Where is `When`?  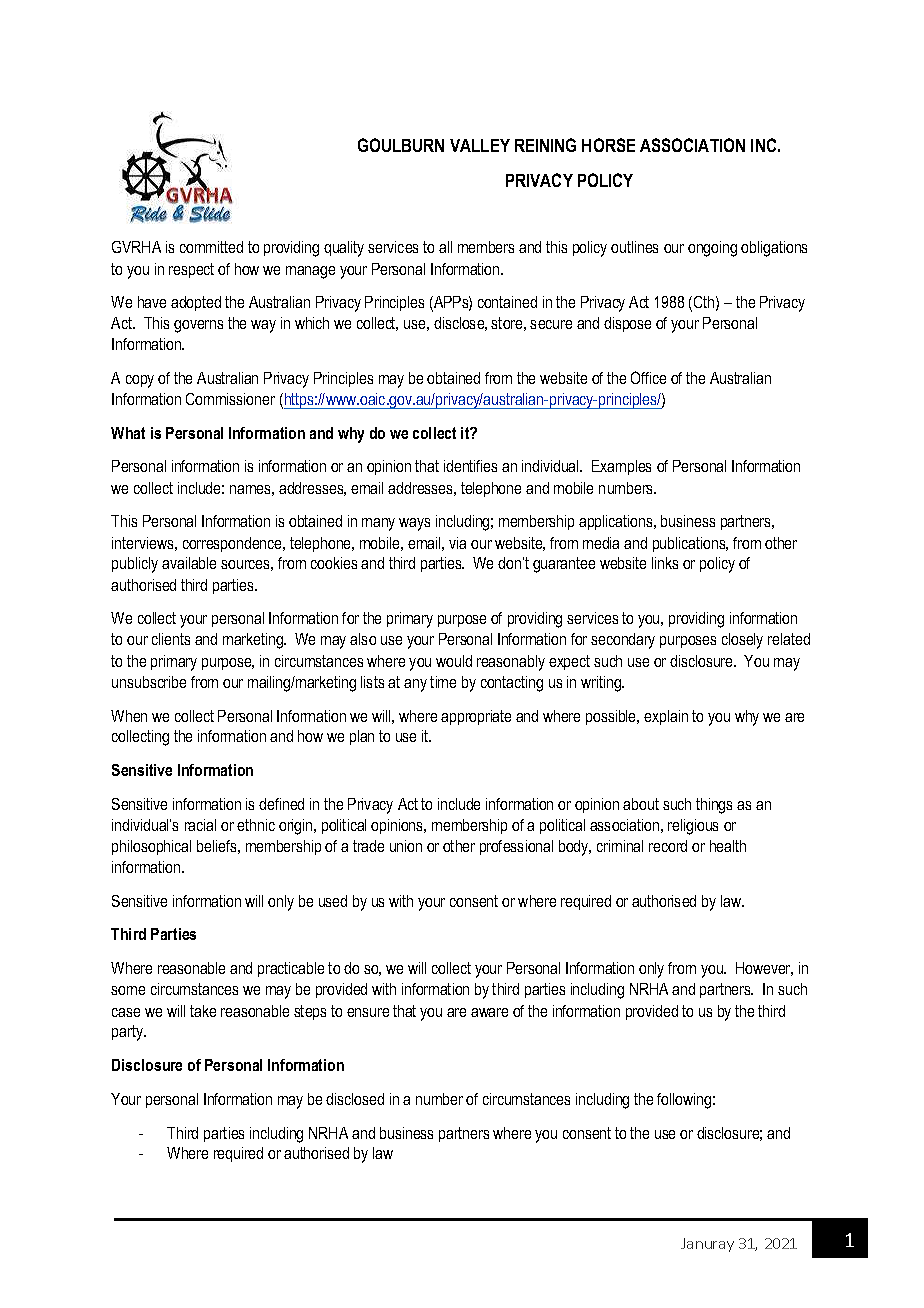
When is located at coordinates (129, 716).
